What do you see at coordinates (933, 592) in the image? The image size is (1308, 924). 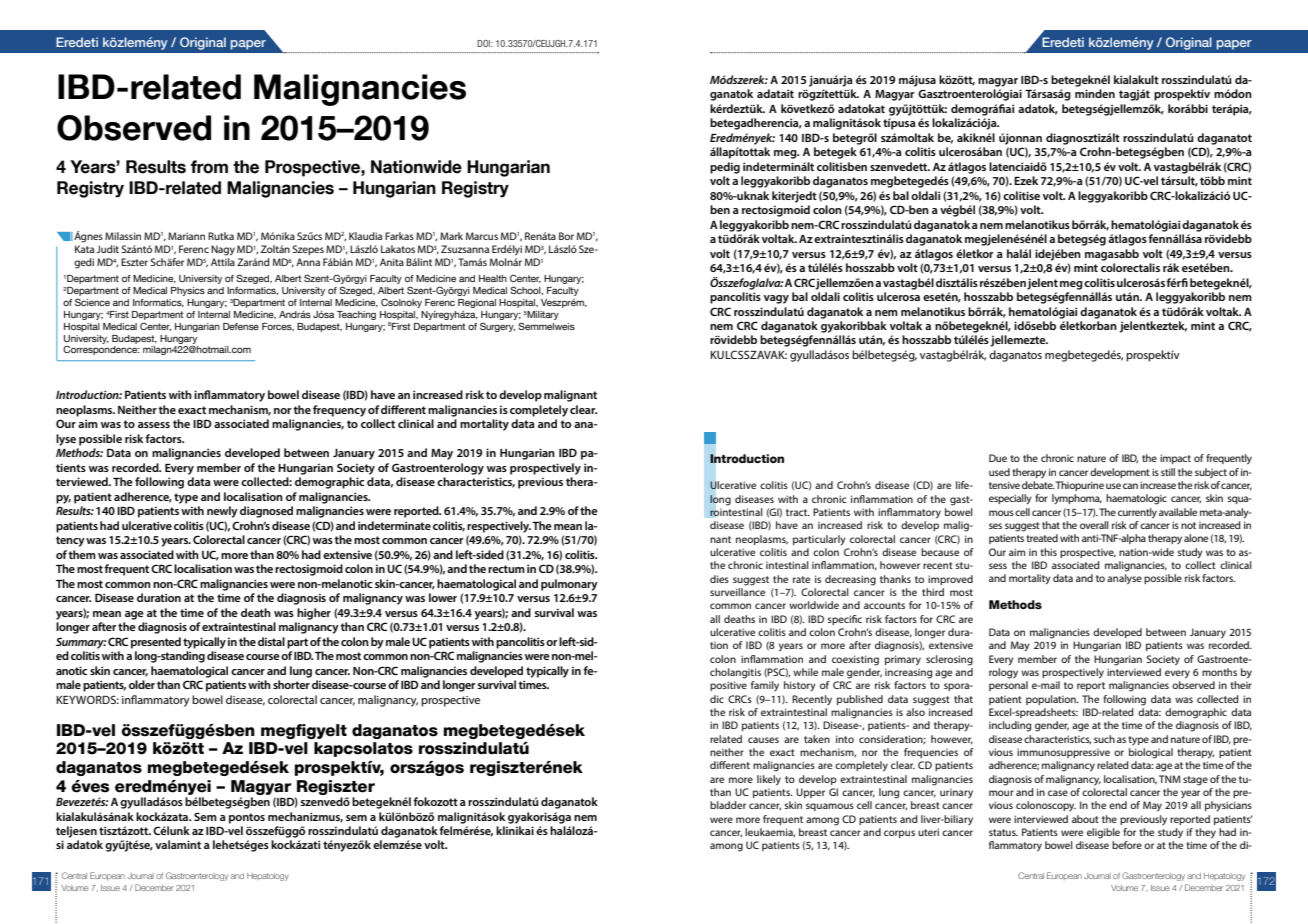 I see `third` at bounding box center [933, 592].
